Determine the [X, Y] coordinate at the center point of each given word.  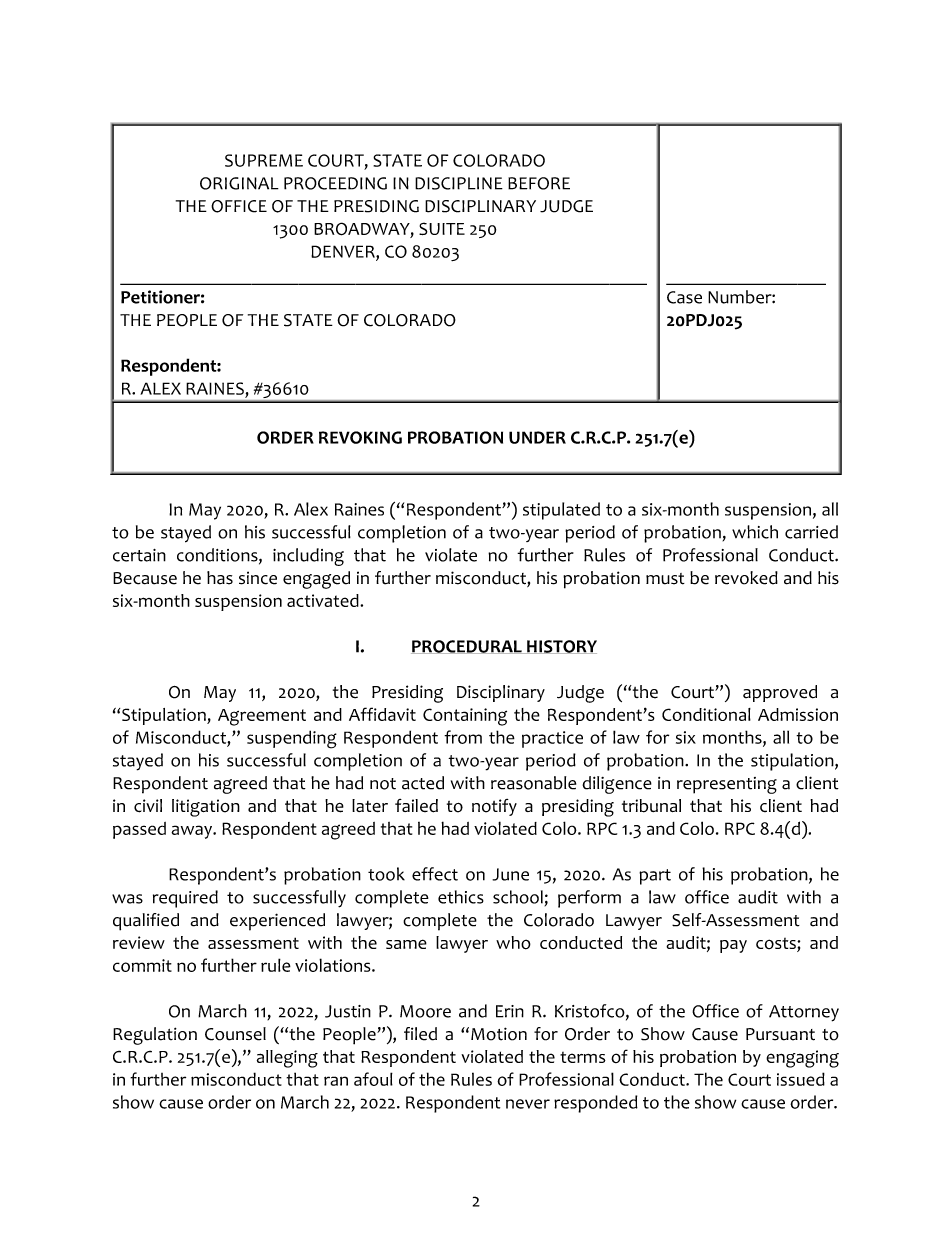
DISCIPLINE [459, 183]
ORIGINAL [239, 183]
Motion [499, 1034]
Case [684, 297]
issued [801, 1079]
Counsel [235, 1034]
